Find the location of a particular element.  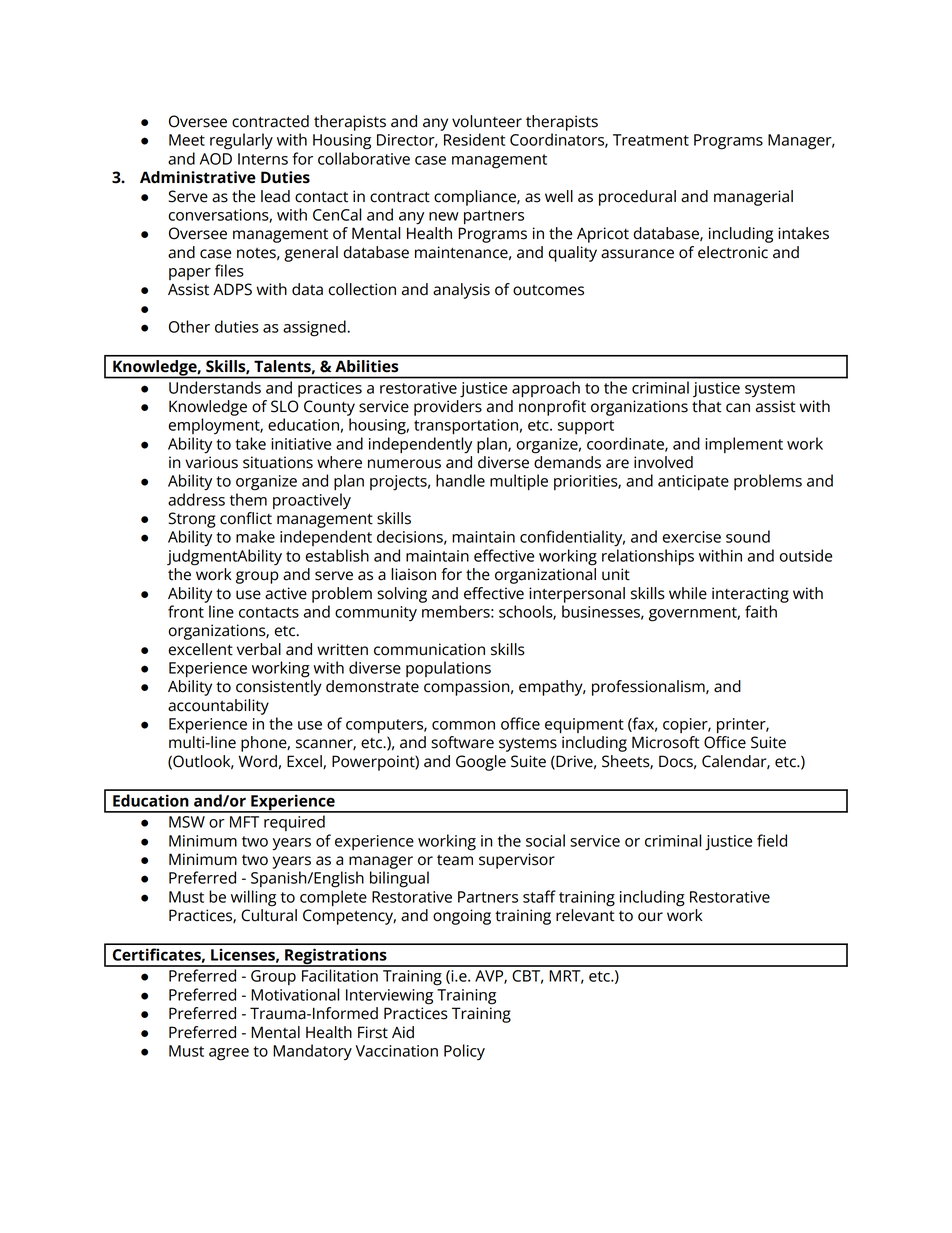

organizational is located at coordinates (545, 576).
